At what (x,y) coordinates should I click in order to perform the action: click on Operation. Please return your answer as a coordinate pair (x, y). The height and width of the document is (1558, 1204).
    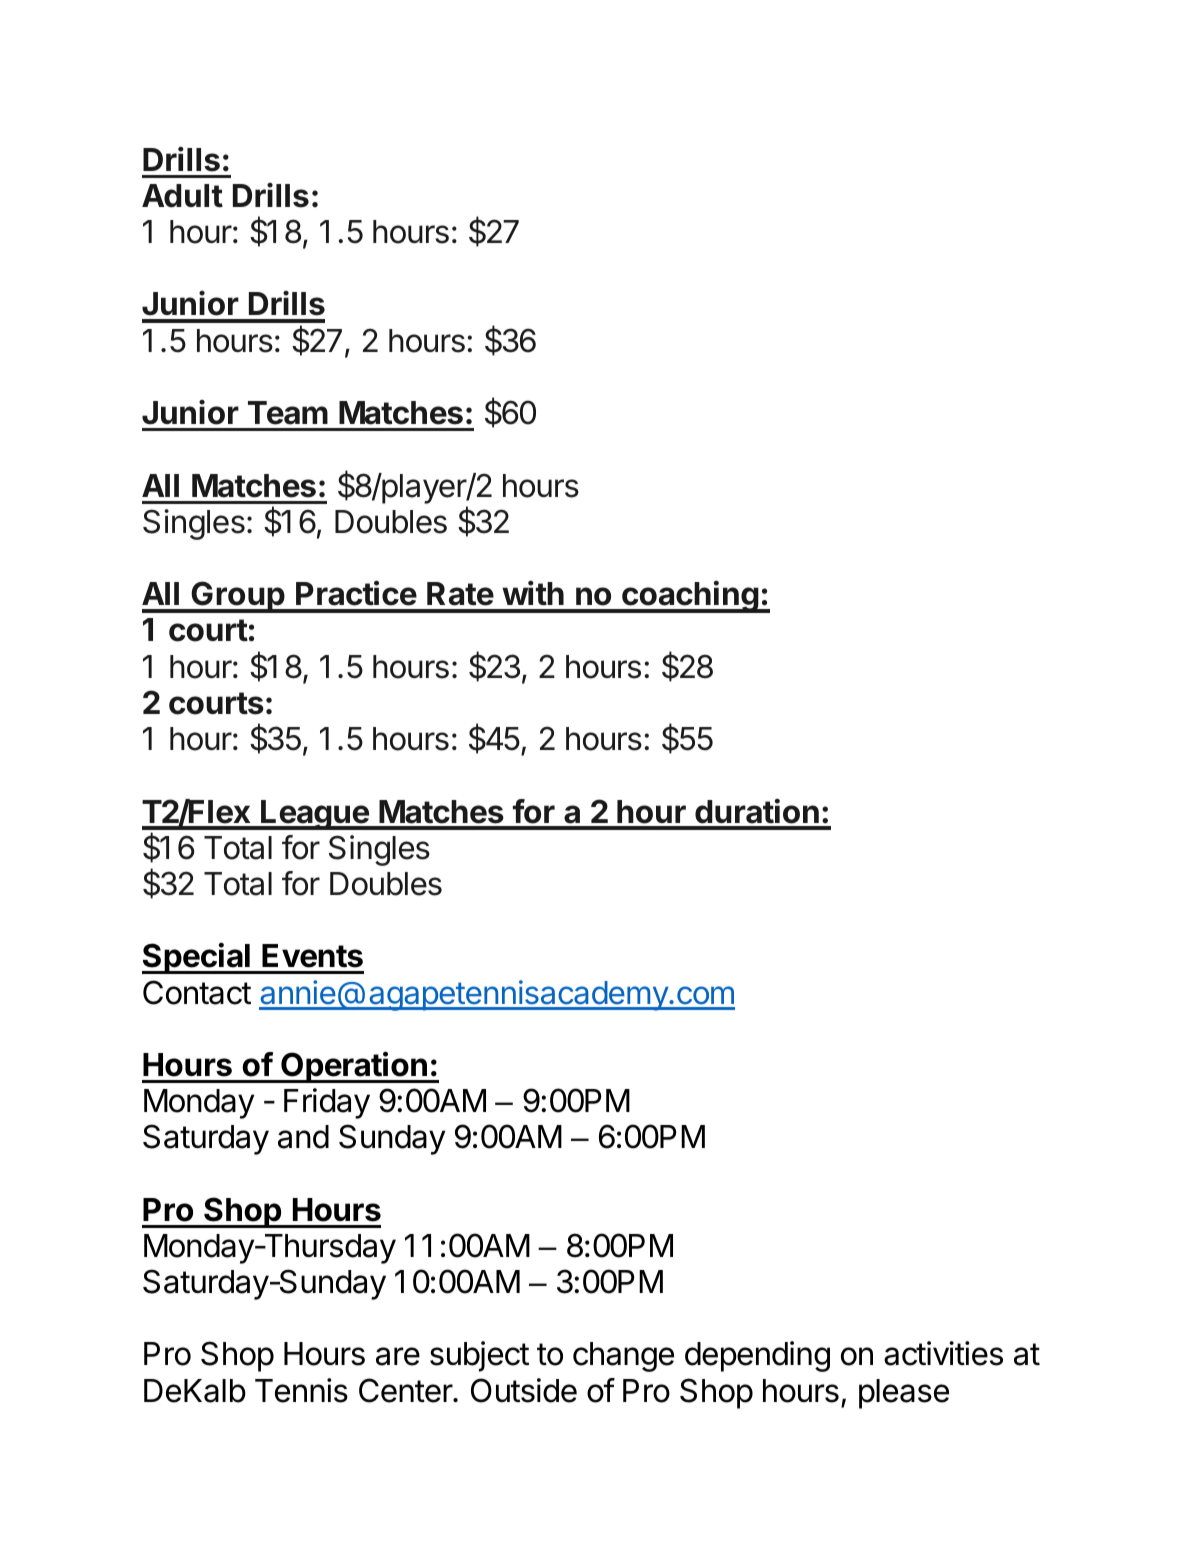
    Looking at the image, I should click on (354, 1067).
